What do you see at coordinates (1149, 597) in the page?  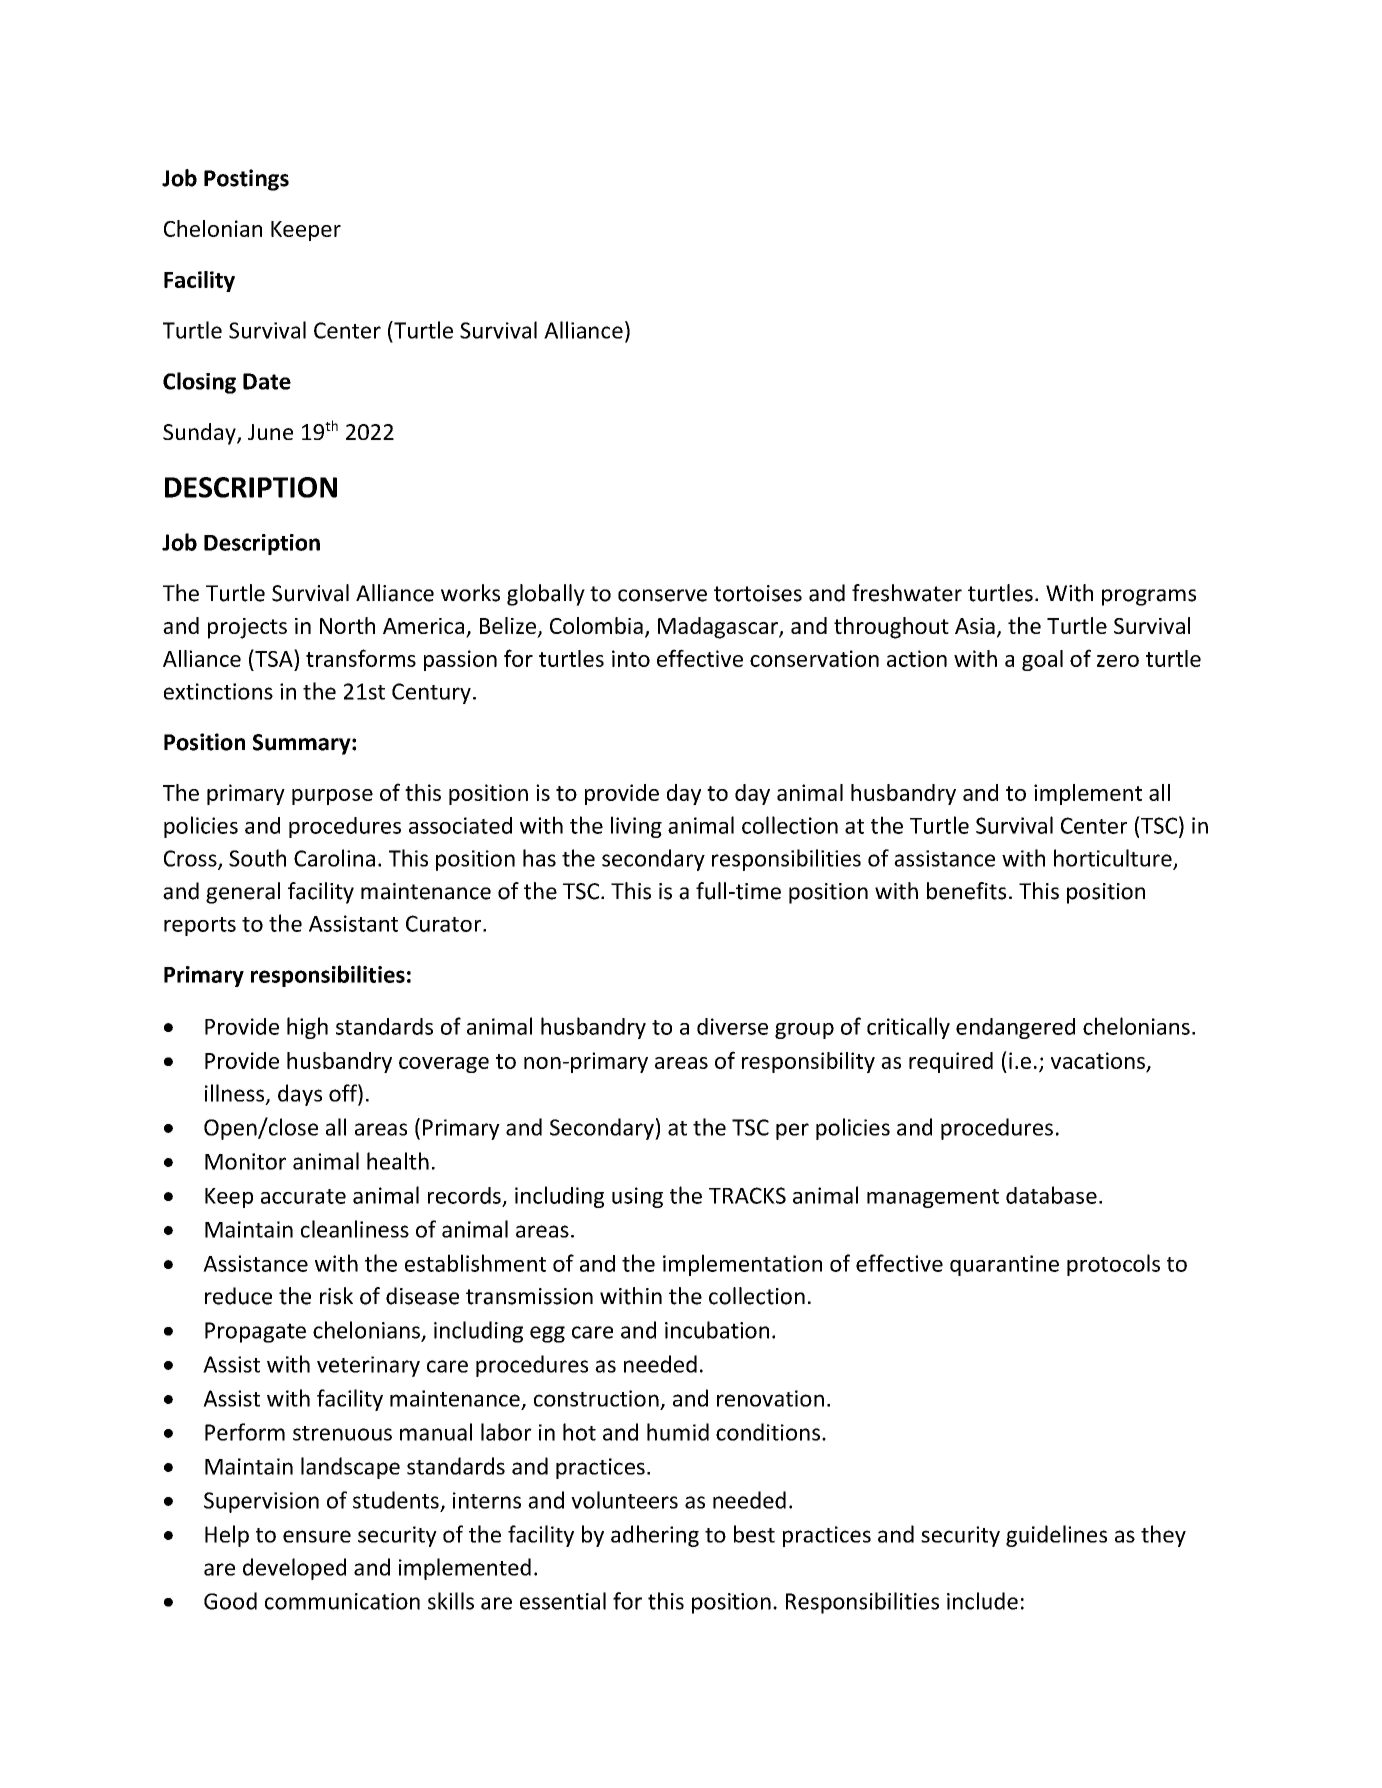 I see `programs` at bounding box center [1149, 597].
